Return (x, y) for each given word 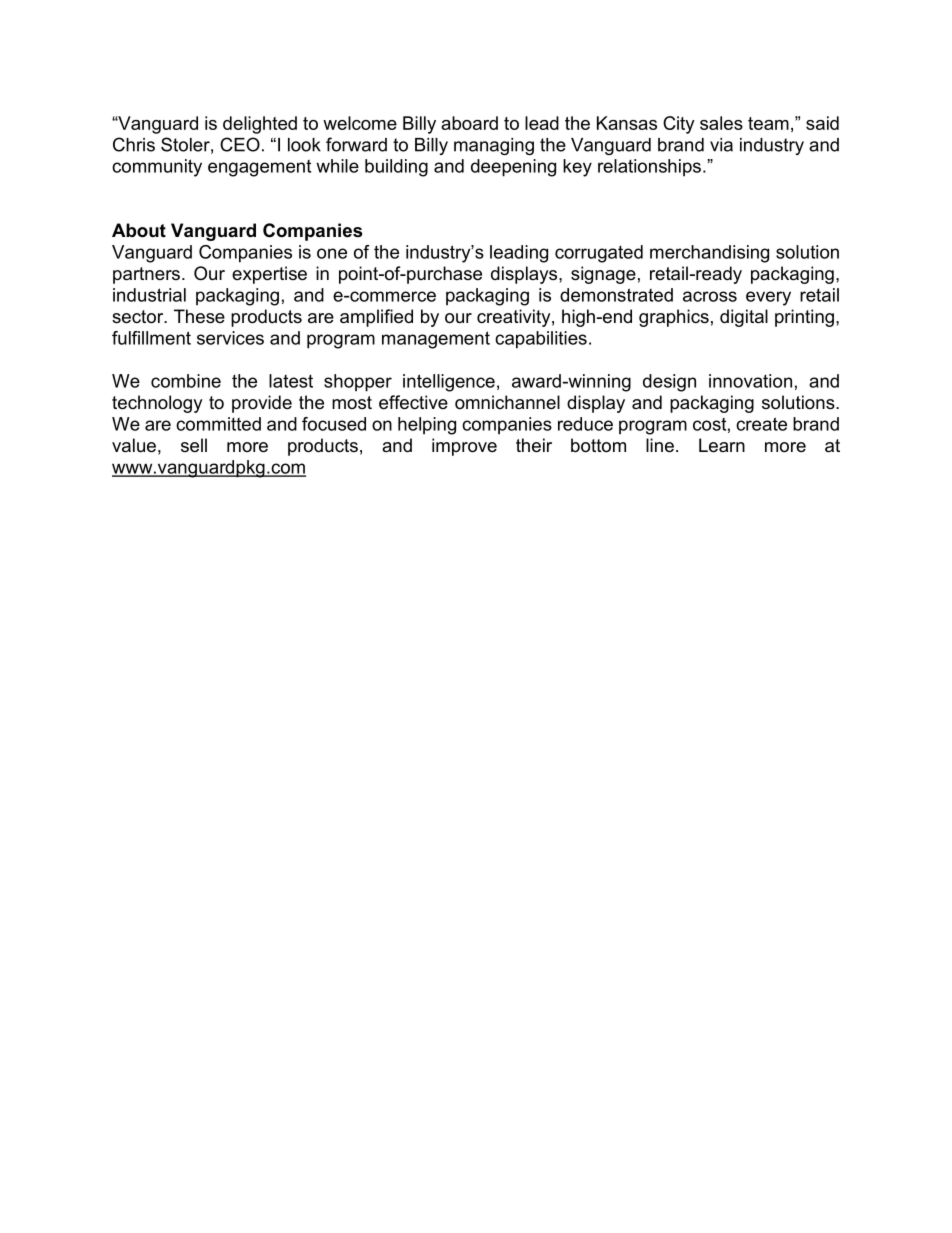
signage (603, 275)
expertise (269, 275)
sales (721, 123)
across (710, 296)
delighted (260, 125)
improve (464, 447)
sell (194, 445)
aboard (469, 123)
